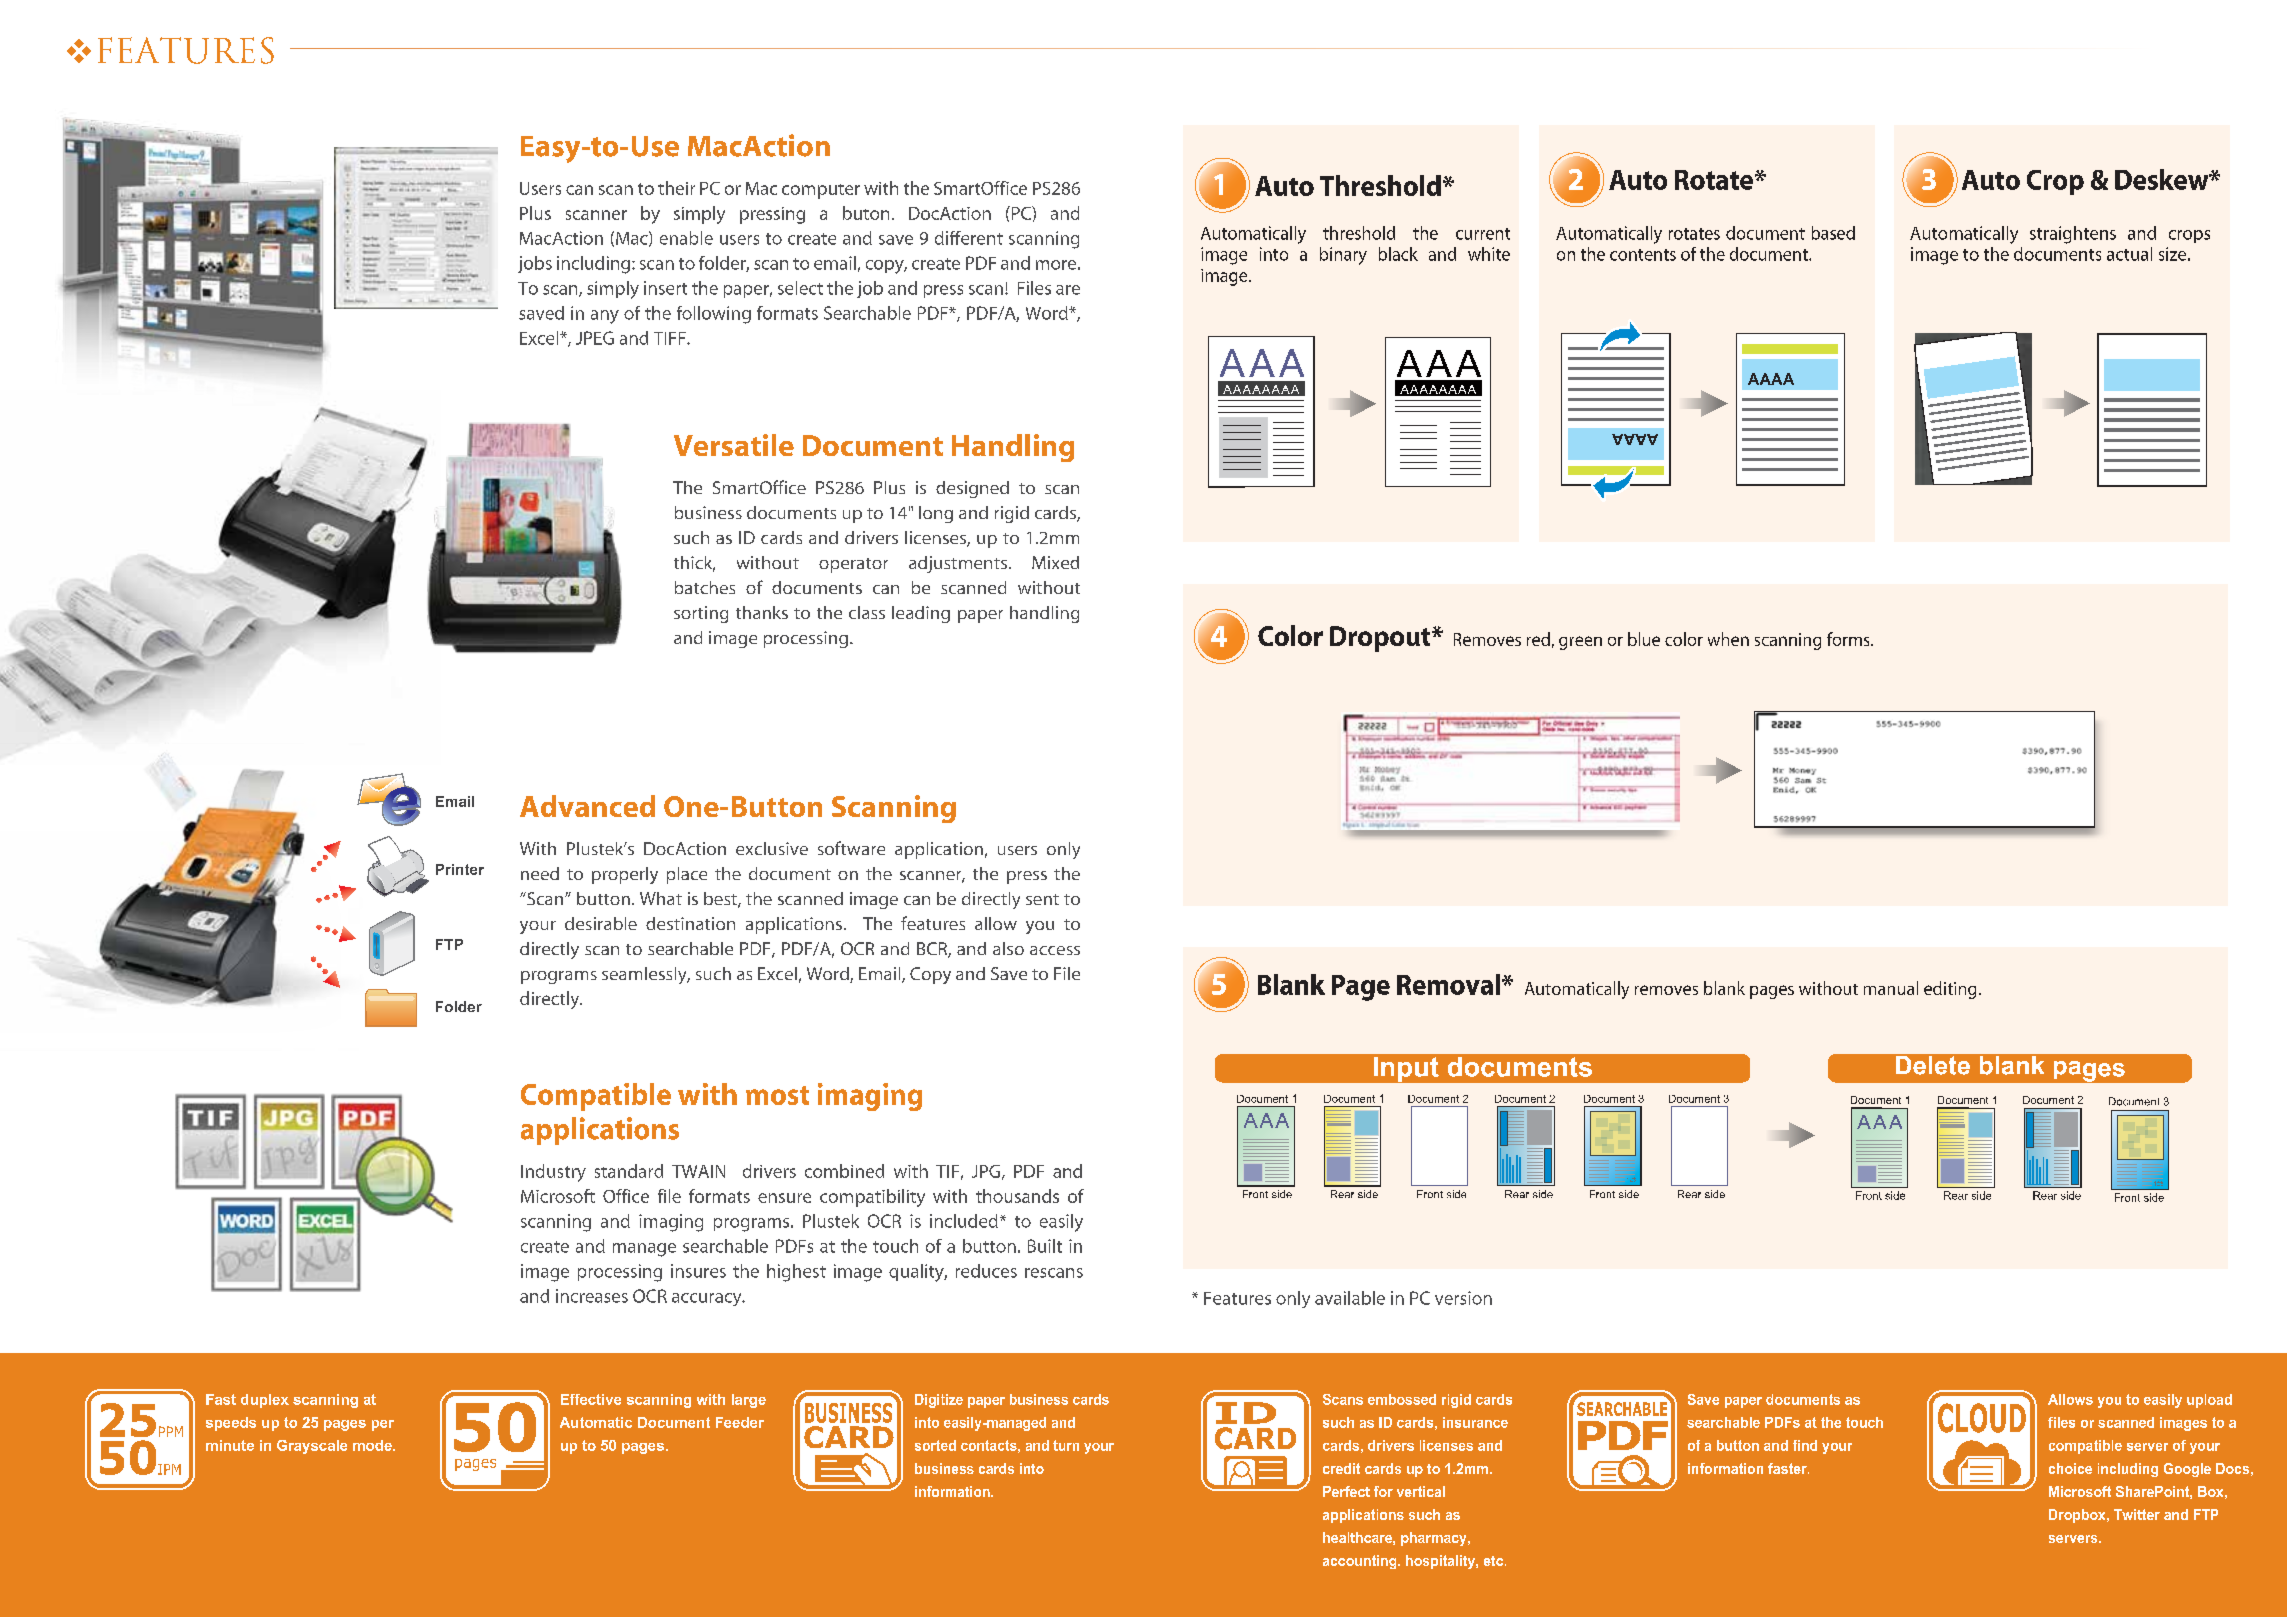  Describe the element at coordinates (373, 1445) in the document. I see `mode` at that location.
